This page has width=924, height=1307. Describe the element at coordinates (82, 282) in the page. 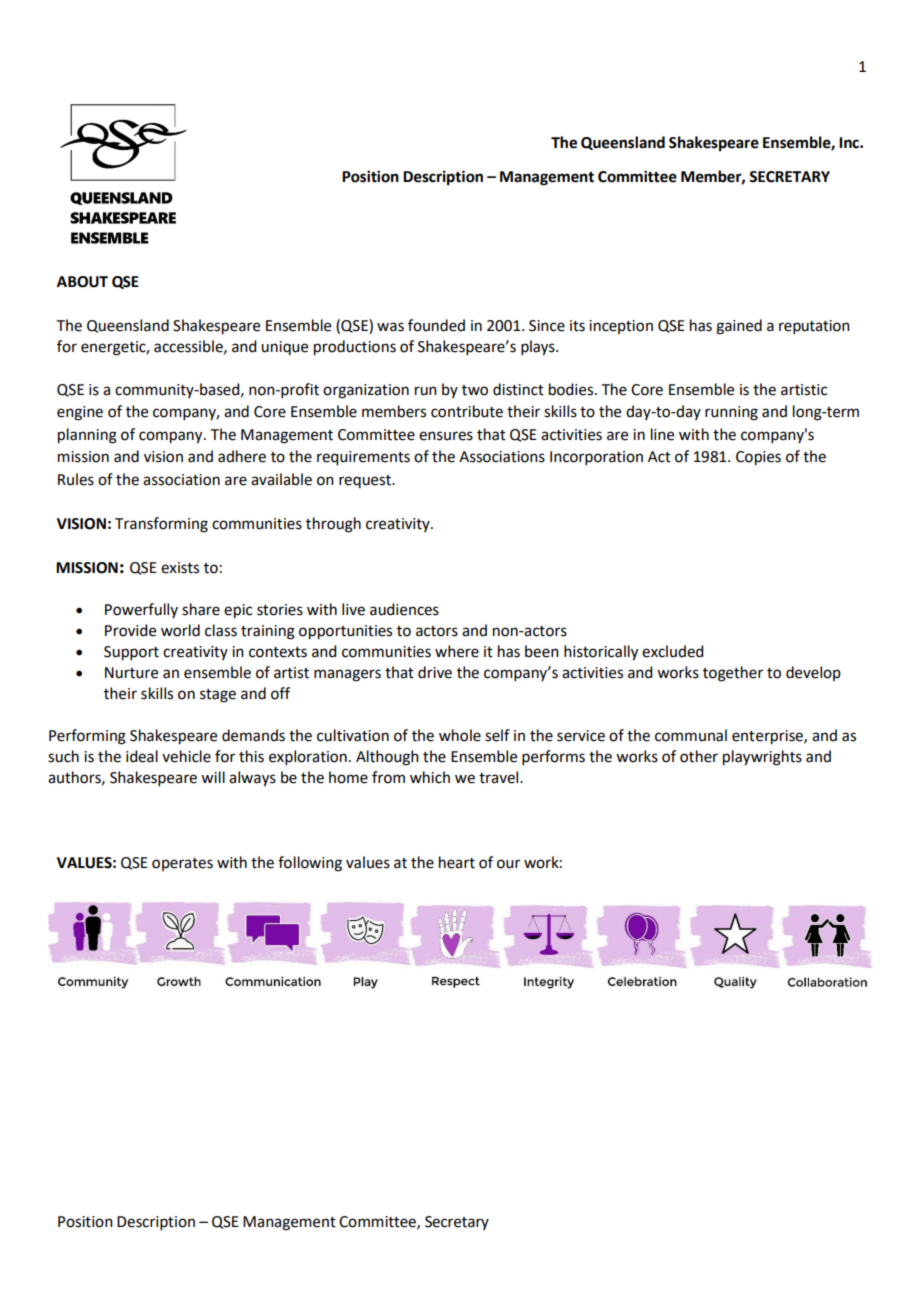

I see `ABOUT` at that location.
